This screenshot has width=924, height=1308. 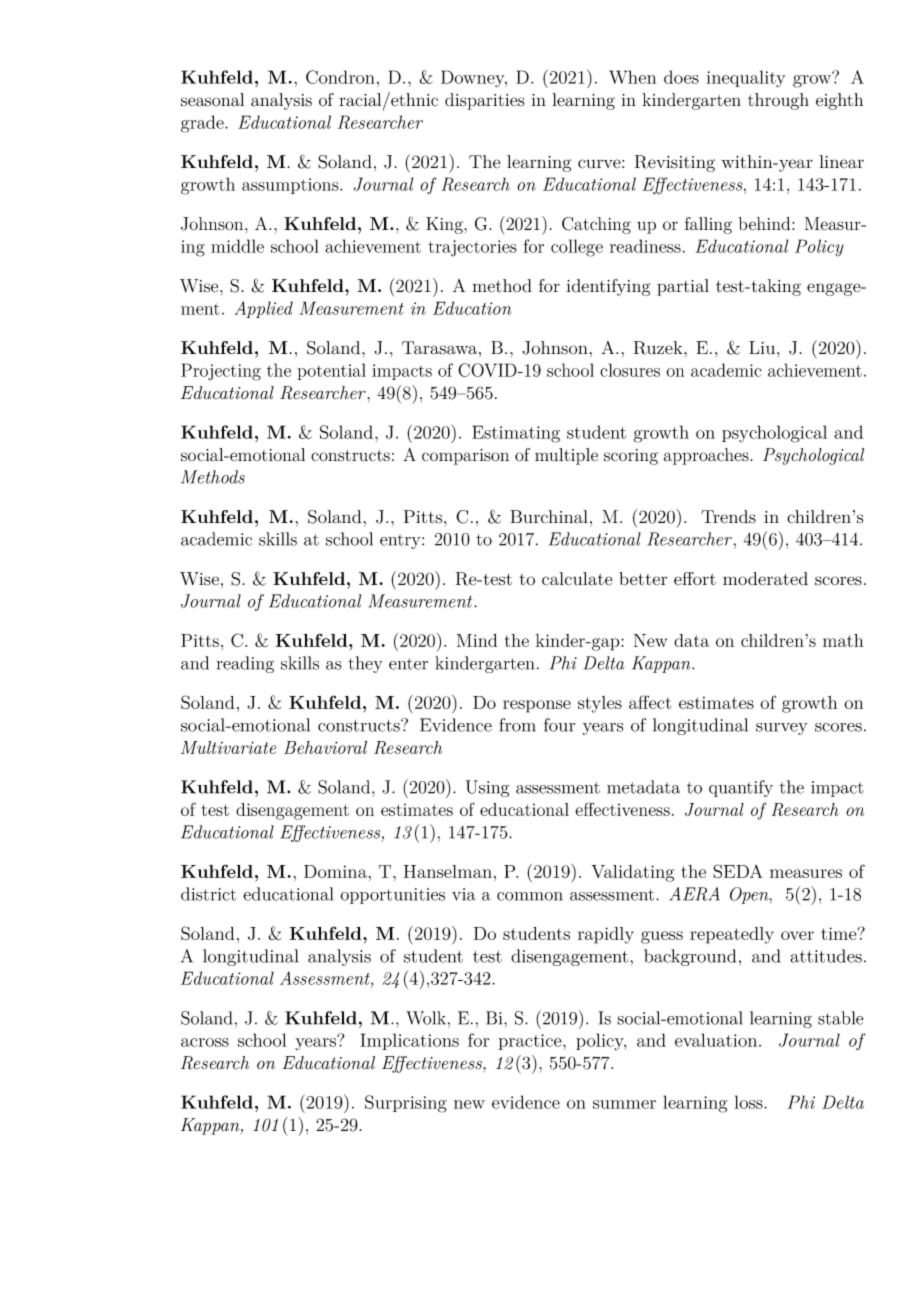 What do you see at coordinates (516, 434) in the screenshot?
I see `Estimating` at bounding box center [516, 434].
